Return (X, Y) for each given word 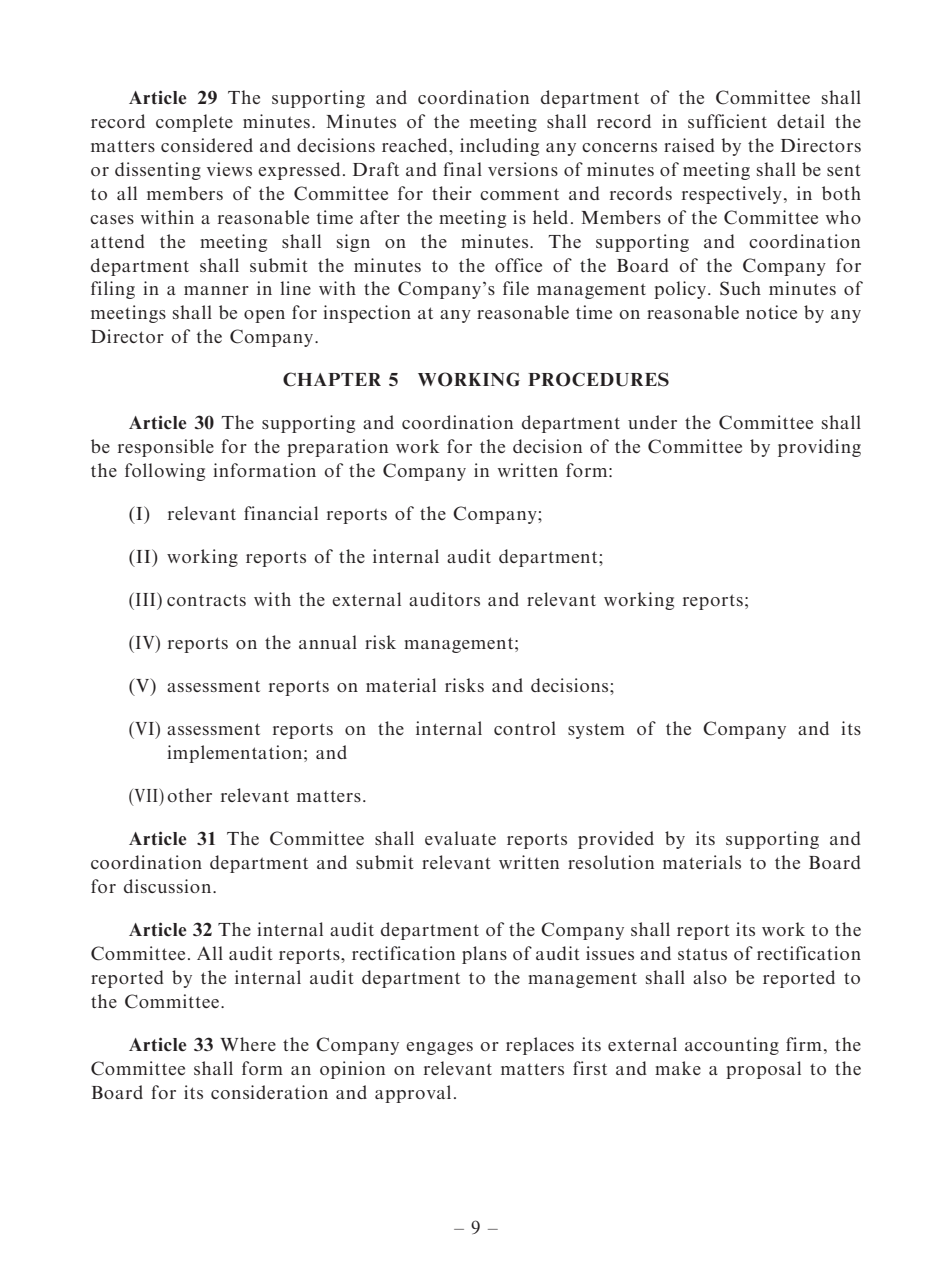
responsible (166, 448)
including (499, 147)
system (596, 731)
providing (819, 448)
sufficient (727, 121)
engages (439, 1048)
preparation (337, 448)
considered (207, 145)
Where (248, 1044)
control (525, 728)
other (189, 795)
